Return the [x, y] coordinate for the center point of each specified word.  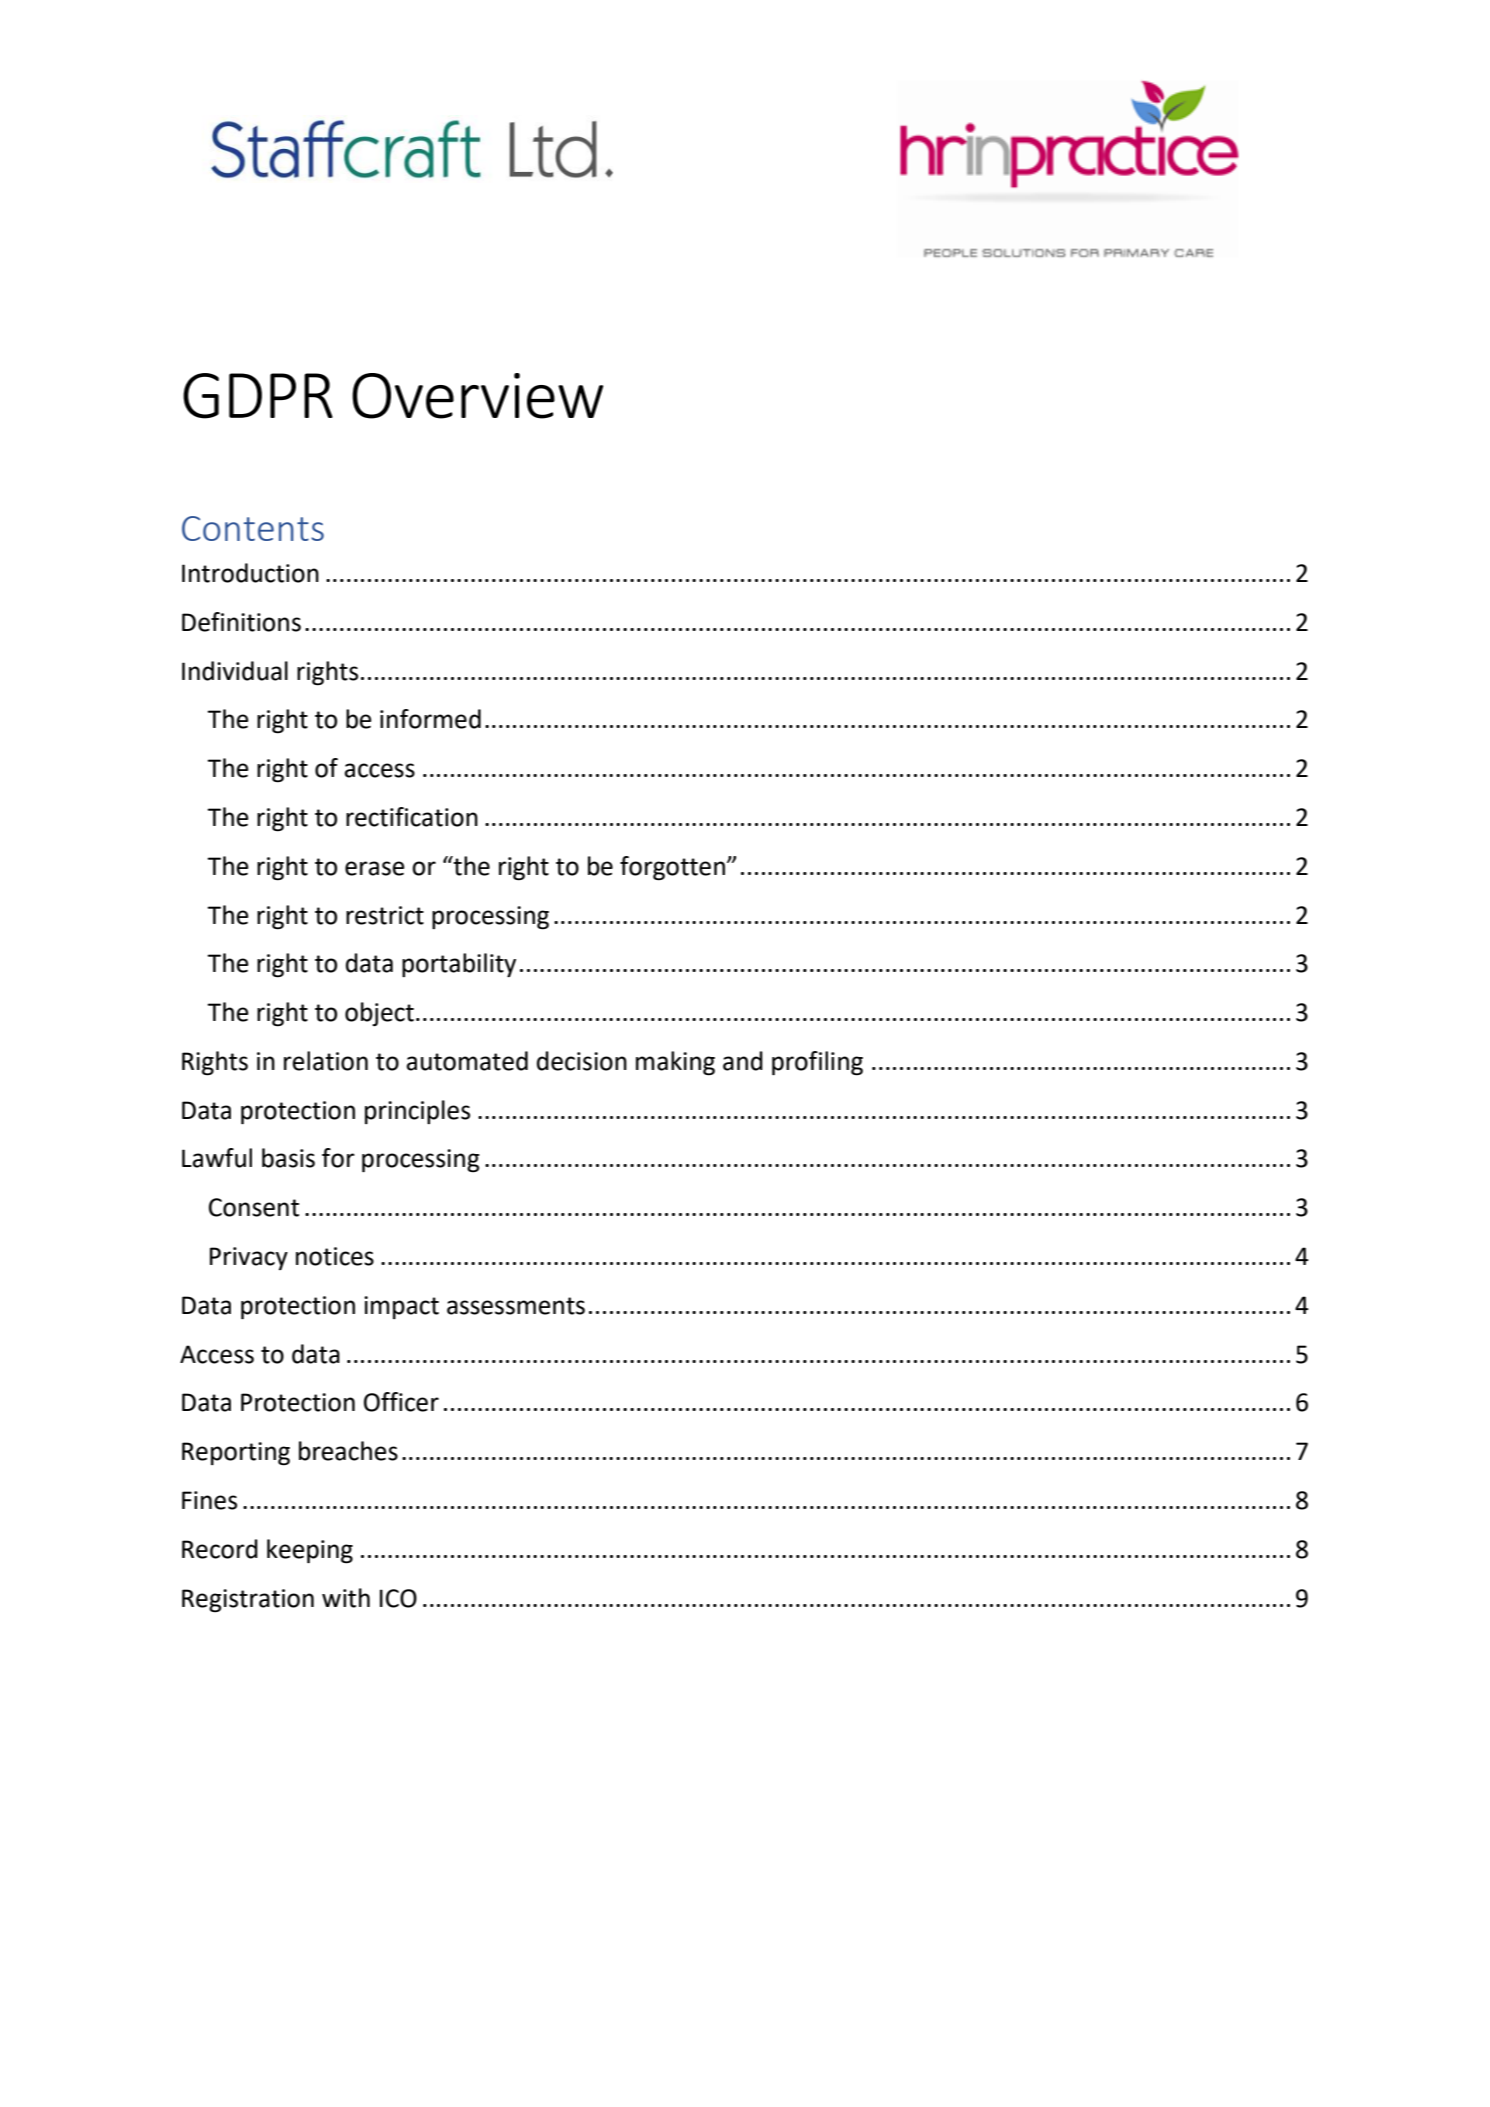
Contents [253, 528]
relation [326, 1061]
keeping [310, 1551]
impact [401, 1307]
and [743, 1061]
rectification [412, 817]
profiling [817, 1063]
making [675, 1063]
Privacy [249, 1258]
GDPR [258, 396]
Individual [235, 671]
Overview [477, 396]
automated [467, 1061]
